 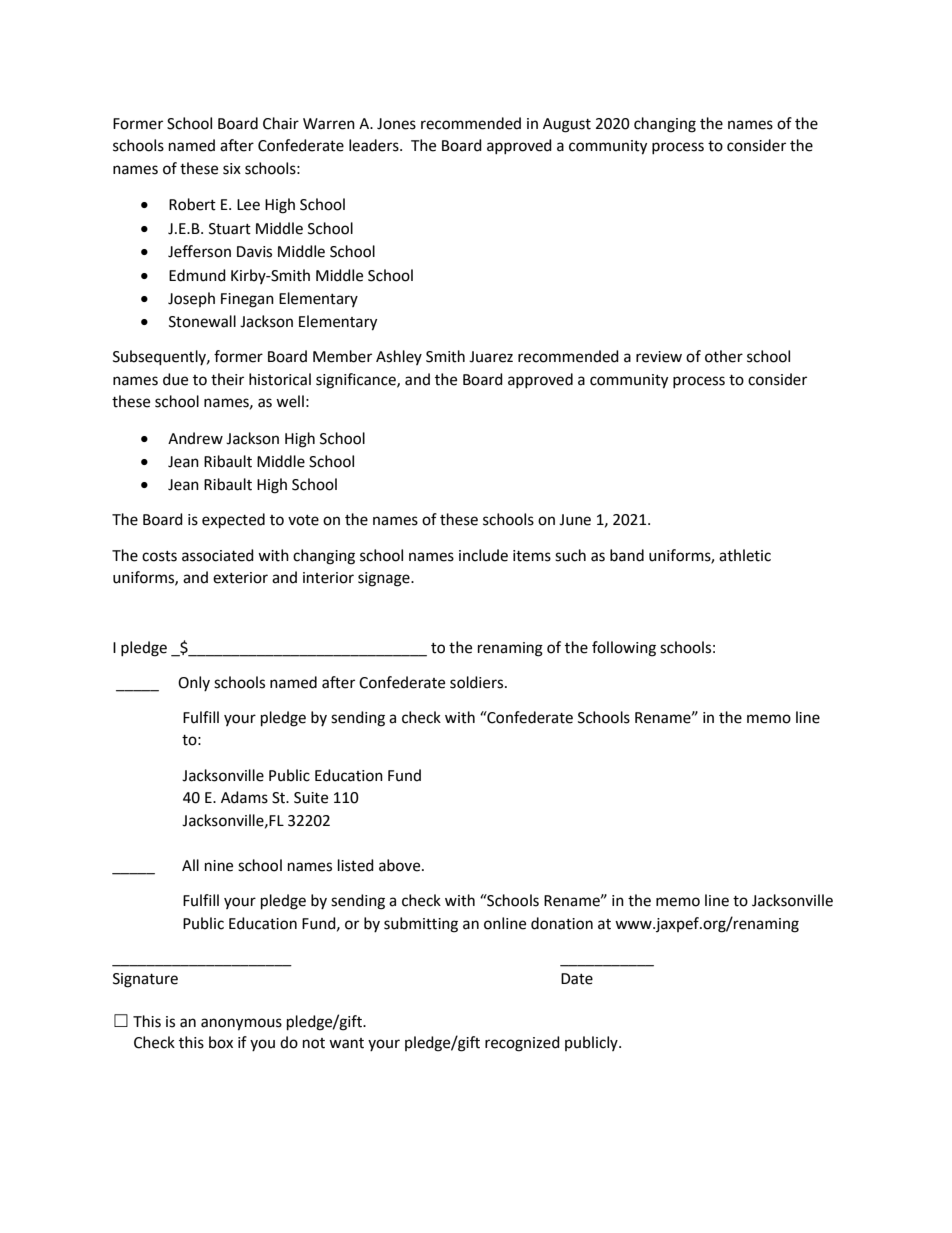 I want to click on donation, so click(x=562, y=923).
